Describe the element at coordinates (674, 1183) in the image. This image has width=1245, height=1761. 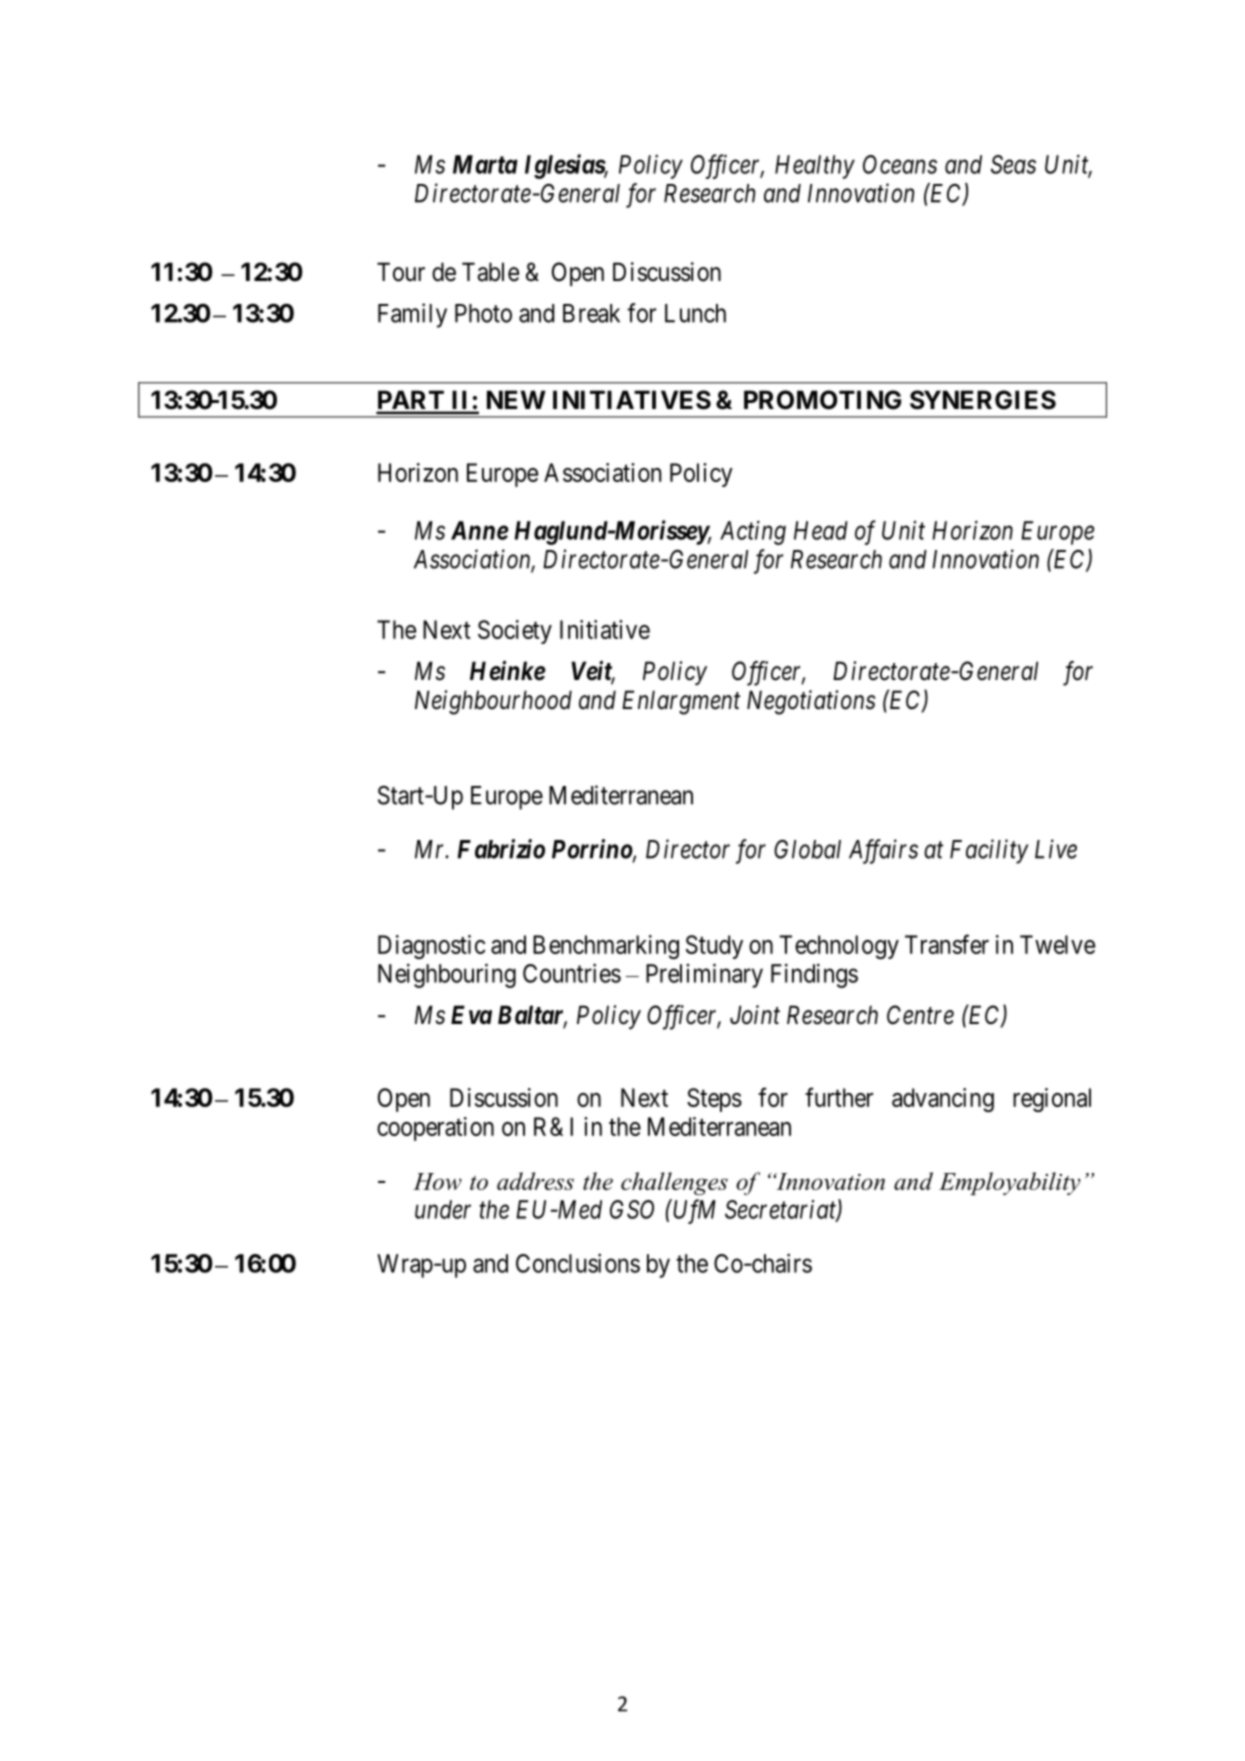
I see `challenges` at that location.
